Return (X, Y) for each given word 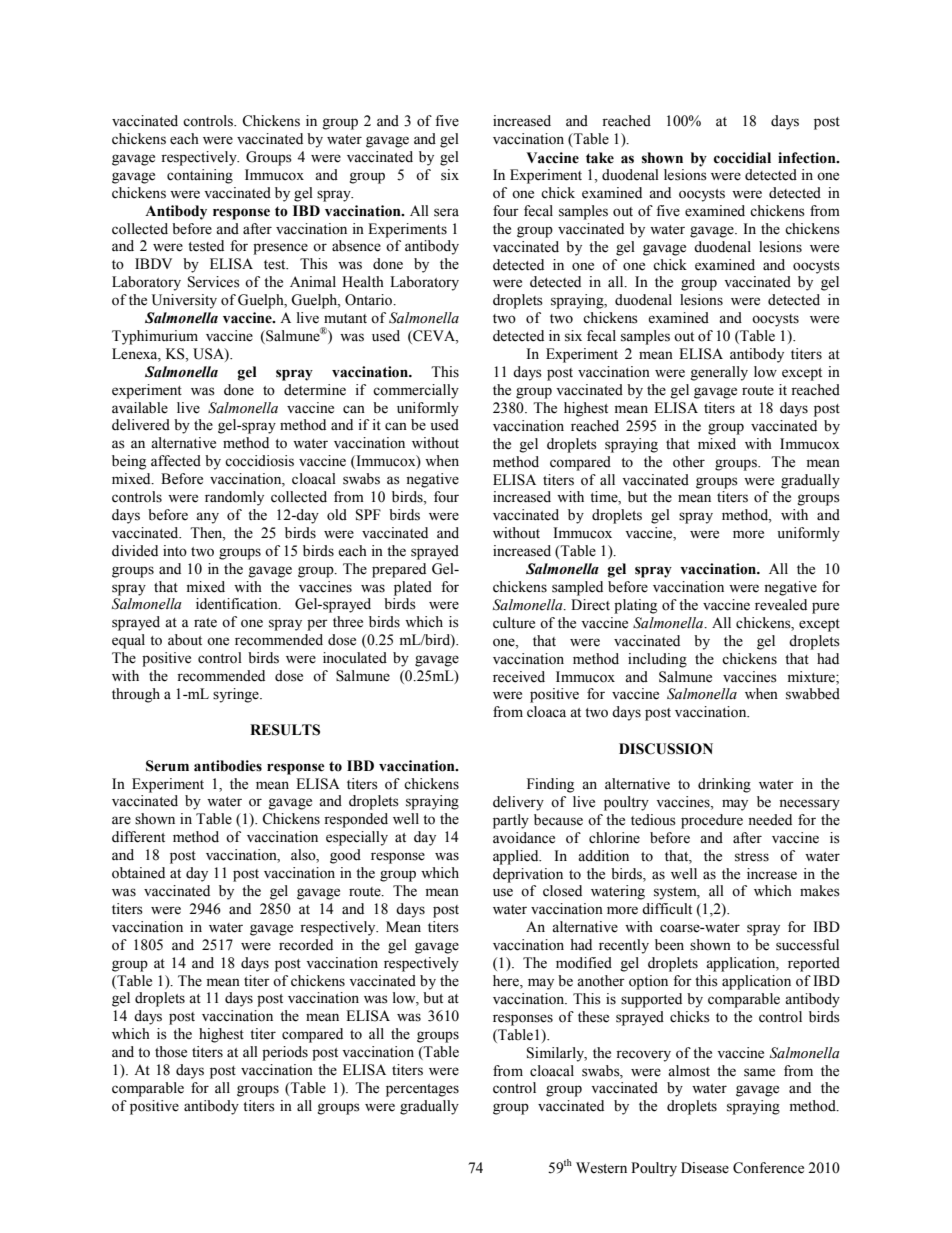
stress (752, 857)
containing (200, 176)
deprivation (528, 875)
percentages (422, 1090)
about (185, 640)
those (171, 1052)
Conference (768, 1168)
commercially (416, 391)
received (519, 677)
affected (176, 461)
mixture (812, 677)
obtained (138, 873)
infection (808, 158)
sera (446, 212)
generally (719, 373)
